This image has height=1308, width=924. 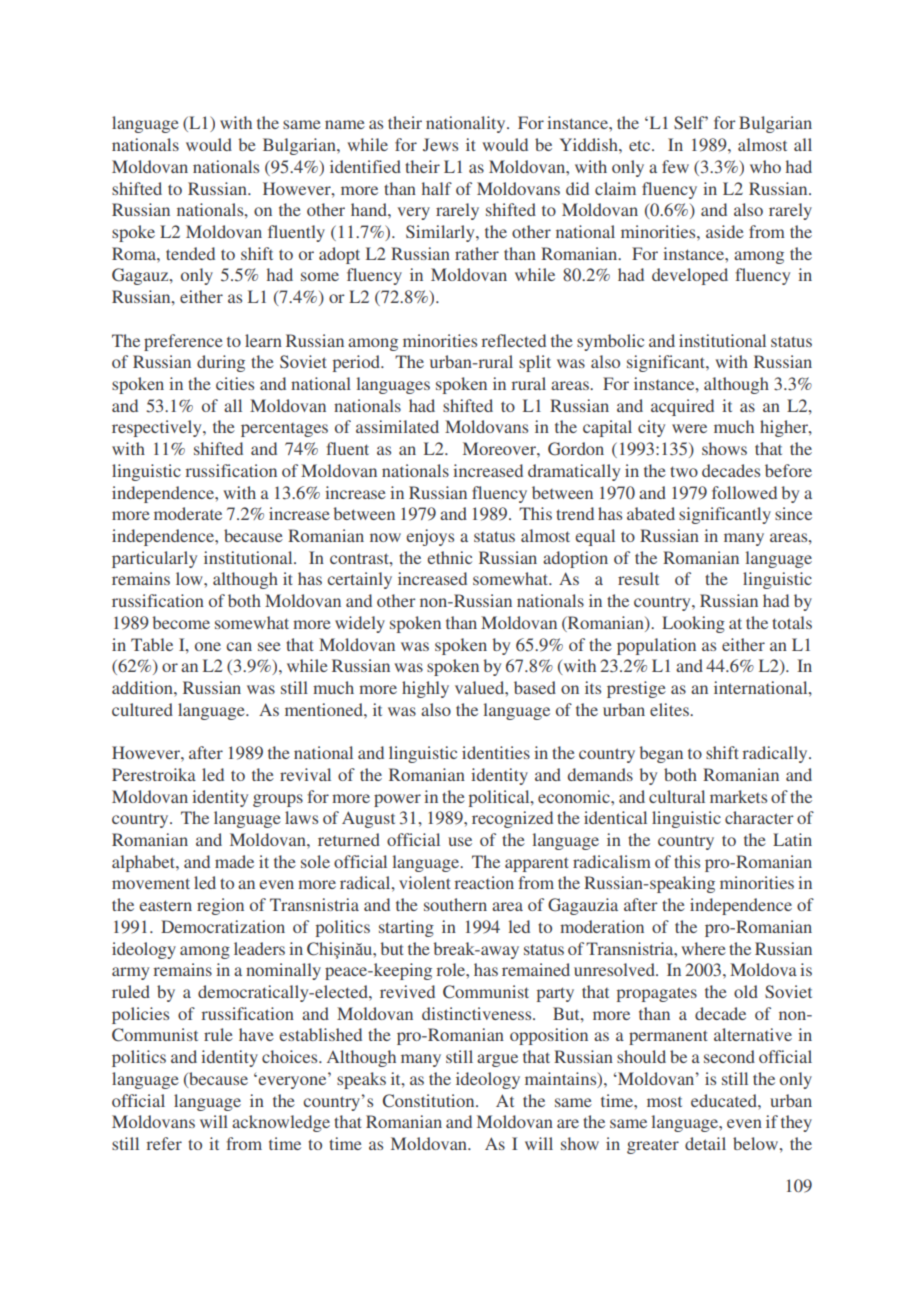 I want to click on few, so click(x=675, y=166).
